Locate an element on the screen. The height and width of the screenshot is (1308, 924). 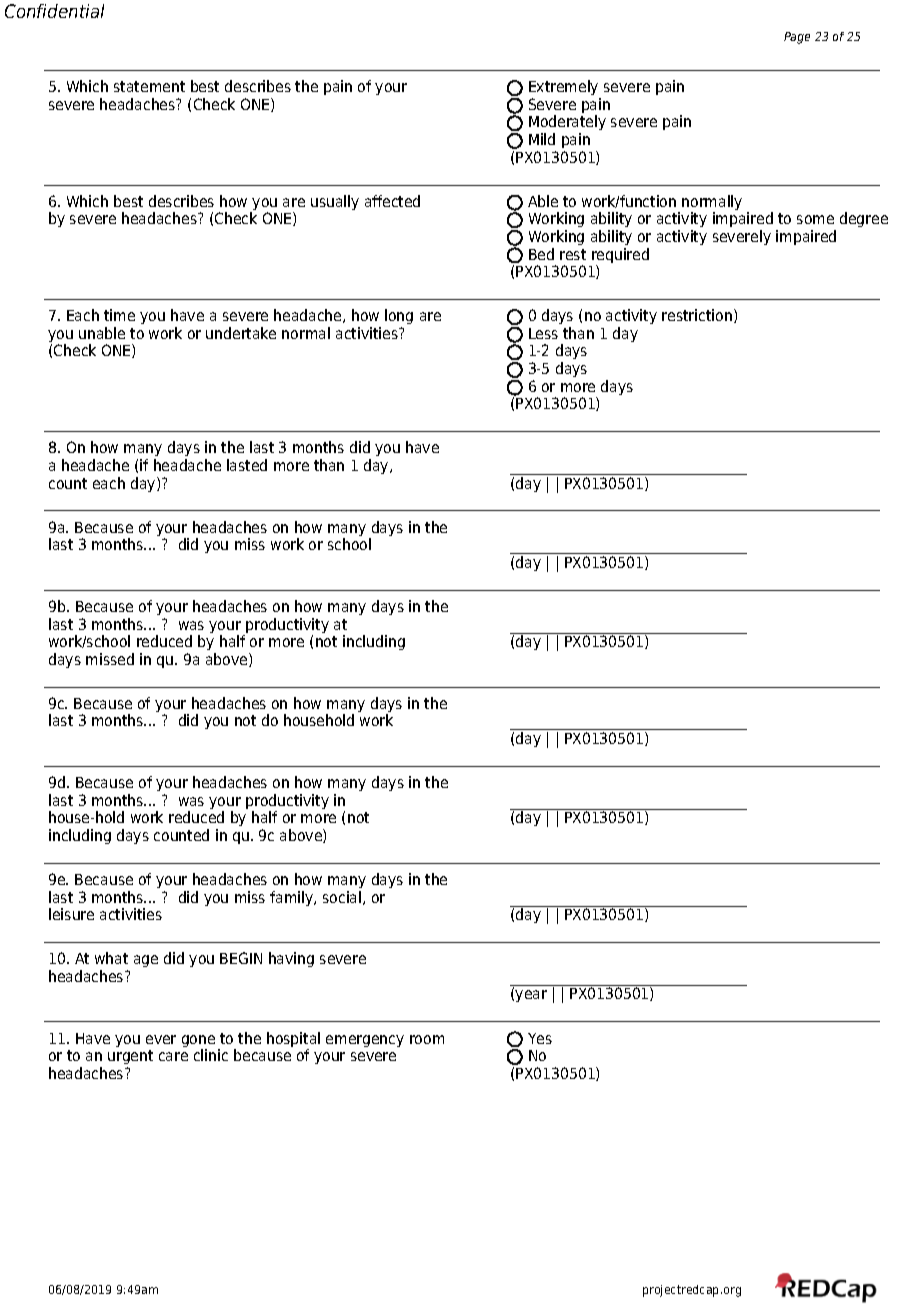
Page is located at coordinates (797, 38).
